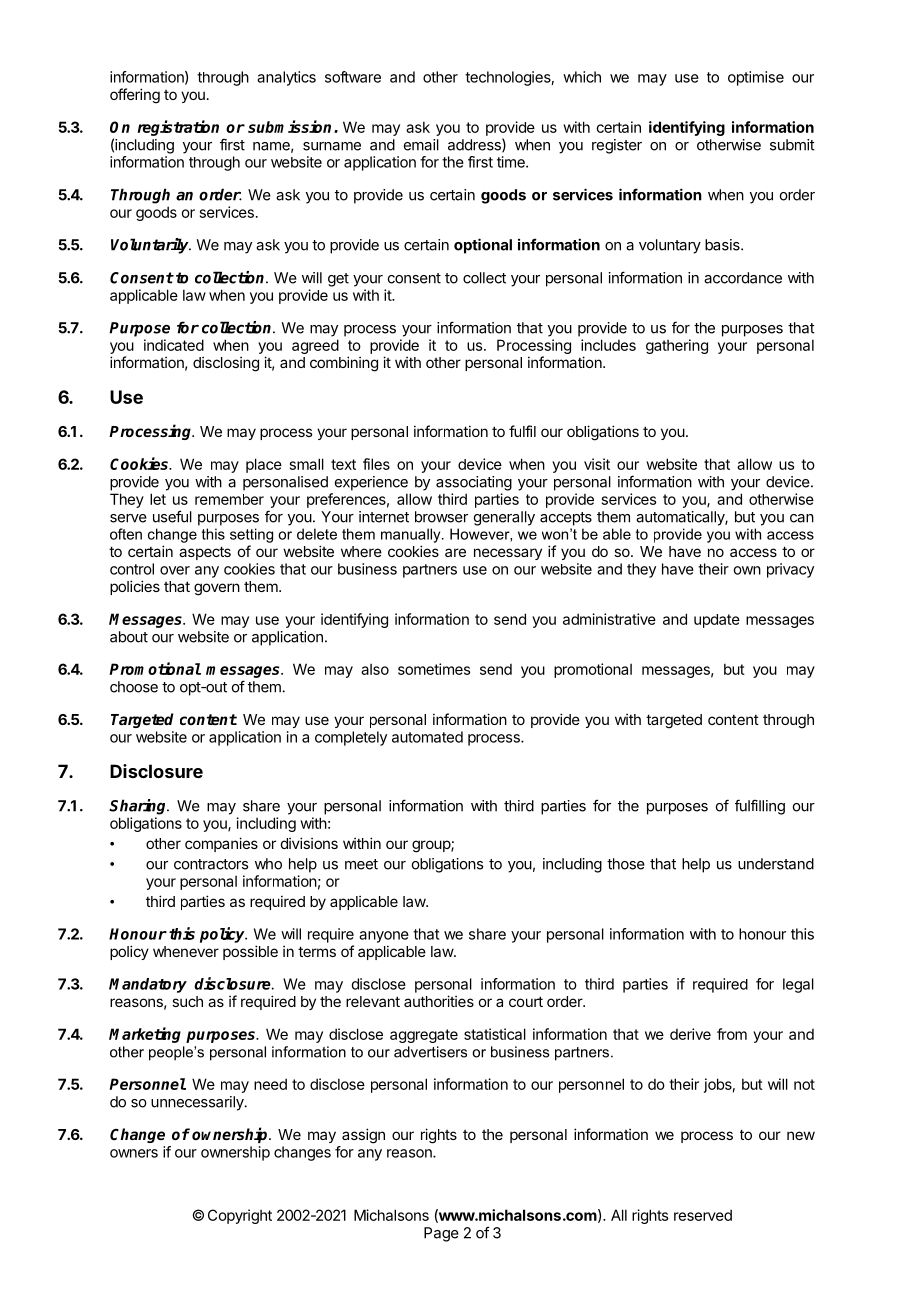 This image has width=924, height=1296. Describe the element at coordinates (717, 621) in the image. I see `update` at that location.
